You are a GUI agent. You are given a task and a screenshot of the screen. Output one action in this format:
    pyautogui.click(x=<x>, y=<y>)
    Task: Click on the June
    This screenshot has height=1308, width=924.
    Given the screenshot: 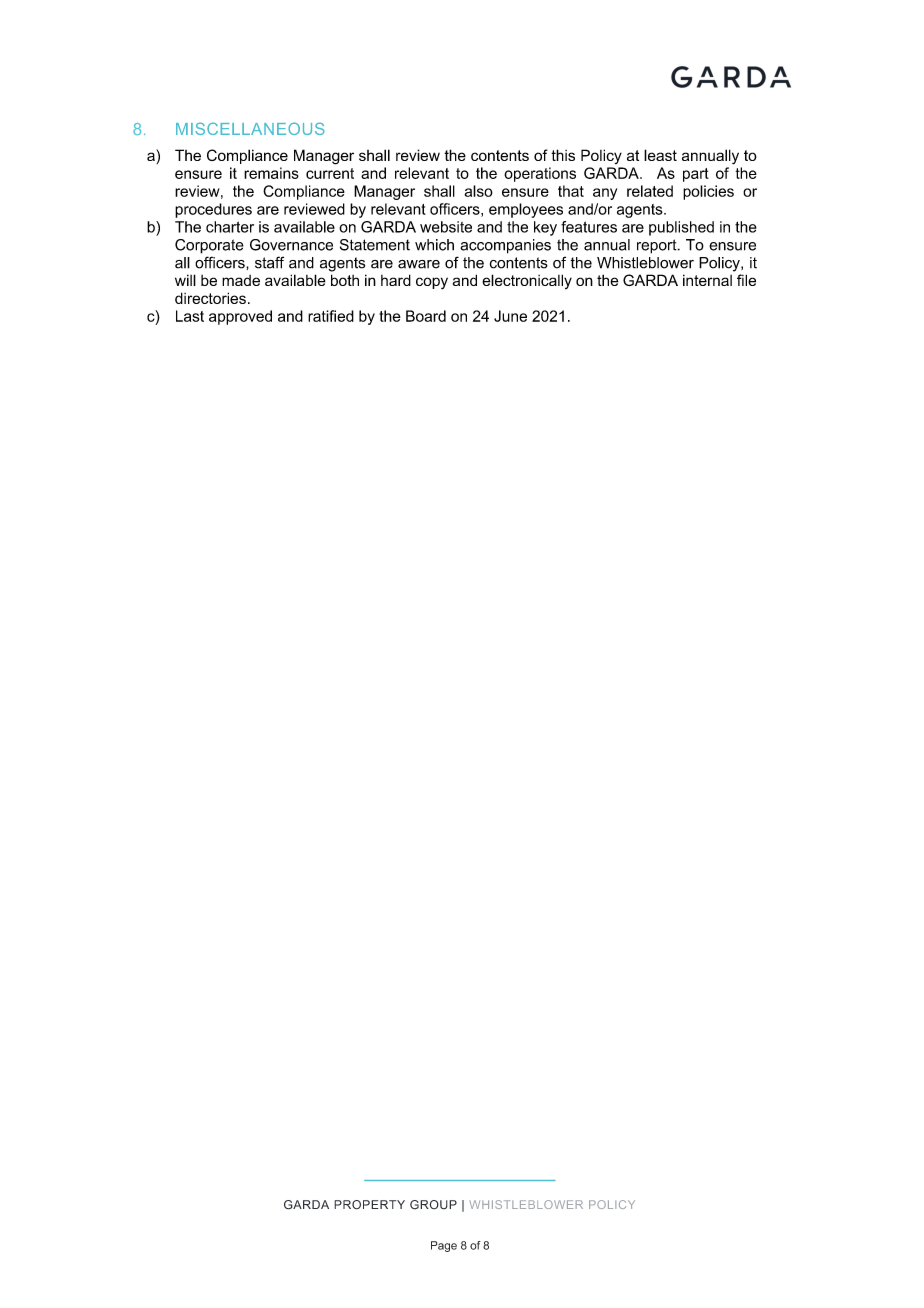 What is the action you would take?
    pyautogui.click(x=510, y=316)
